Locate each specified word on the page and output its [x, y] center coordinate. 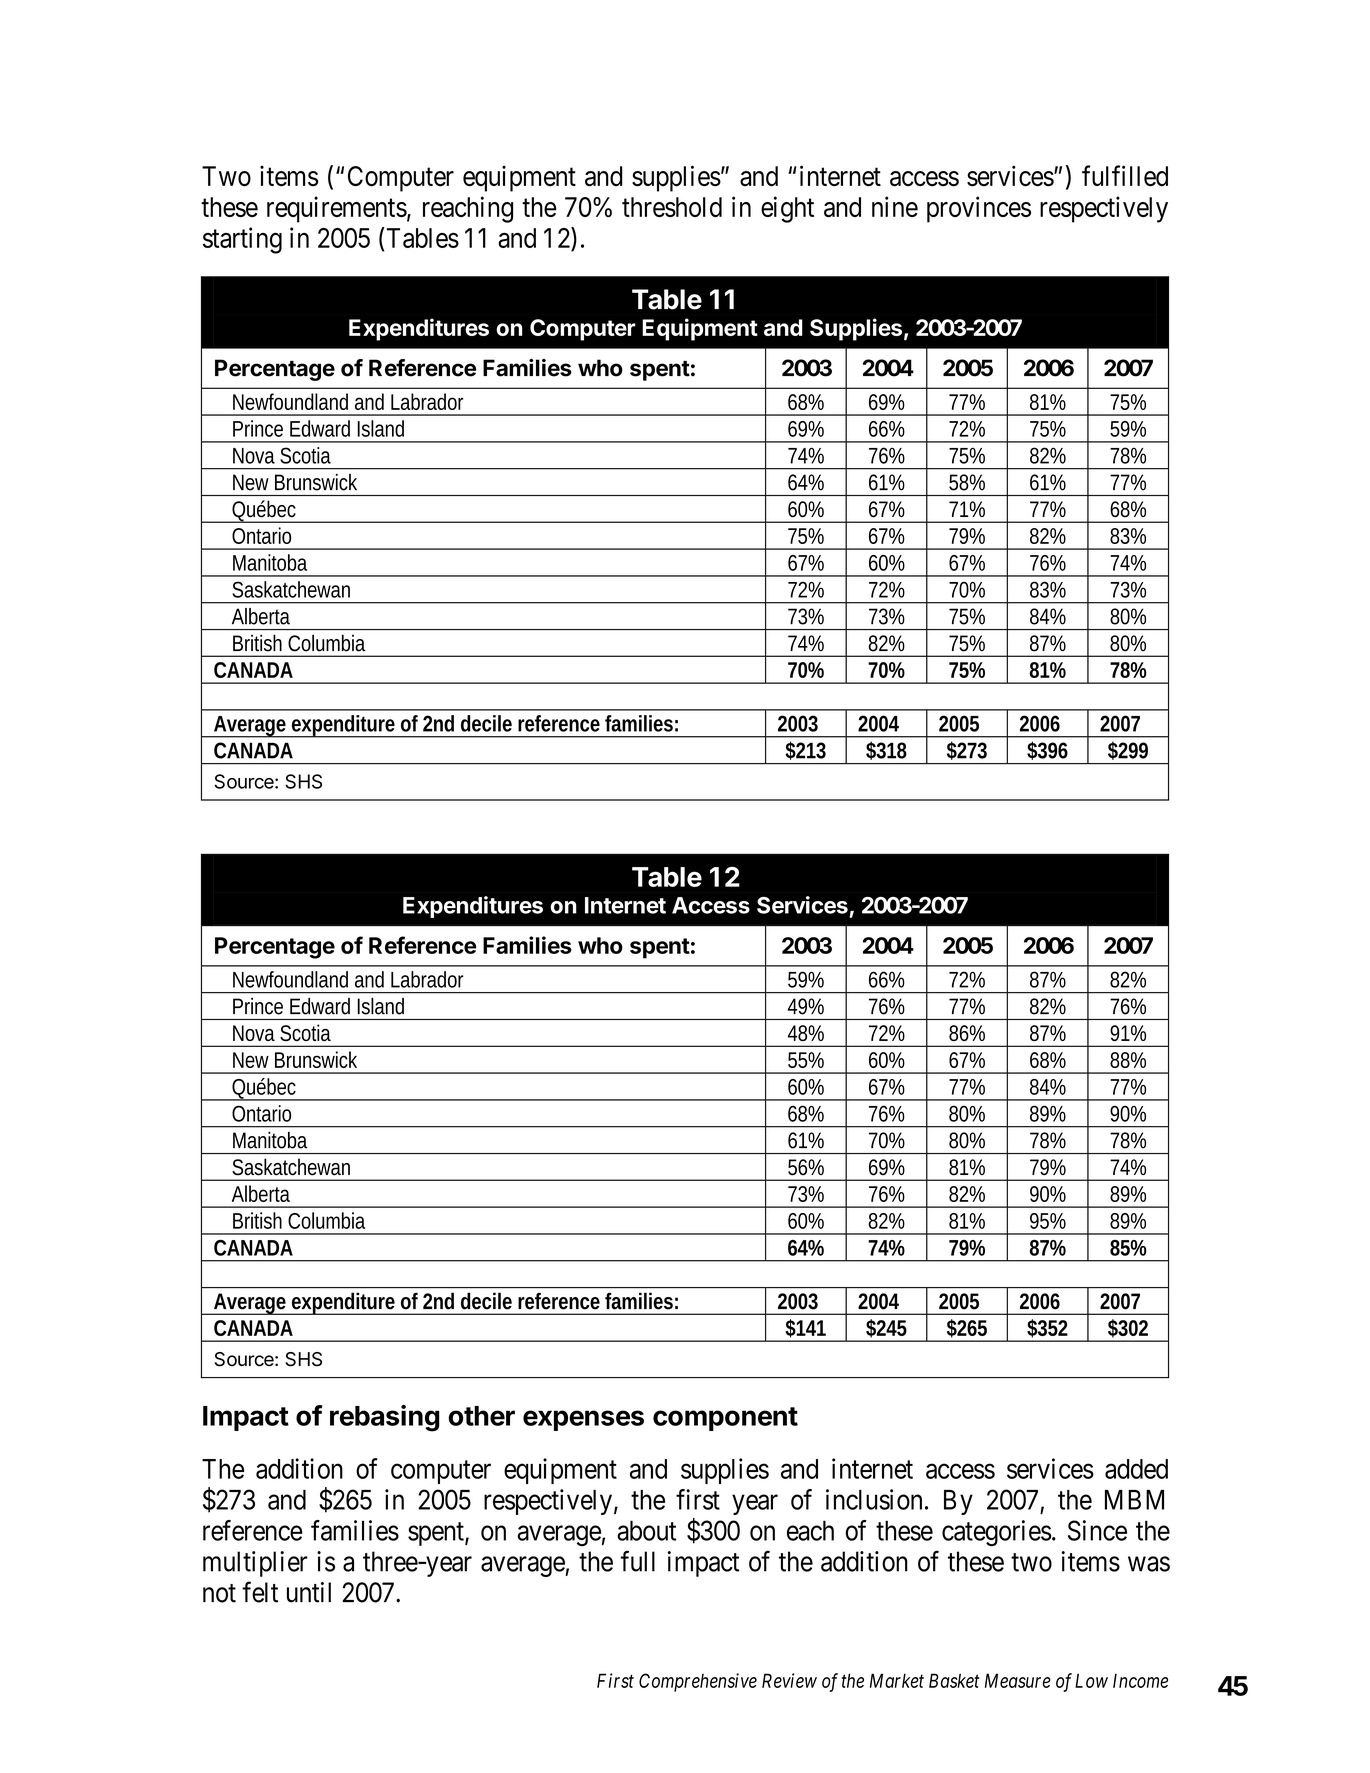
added [1136, 1469]
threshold [672, 207]
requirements [337, 209]
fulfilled [1125, 176]
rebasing [385, 1418]
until [309, 1592]
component [725, 1419]
